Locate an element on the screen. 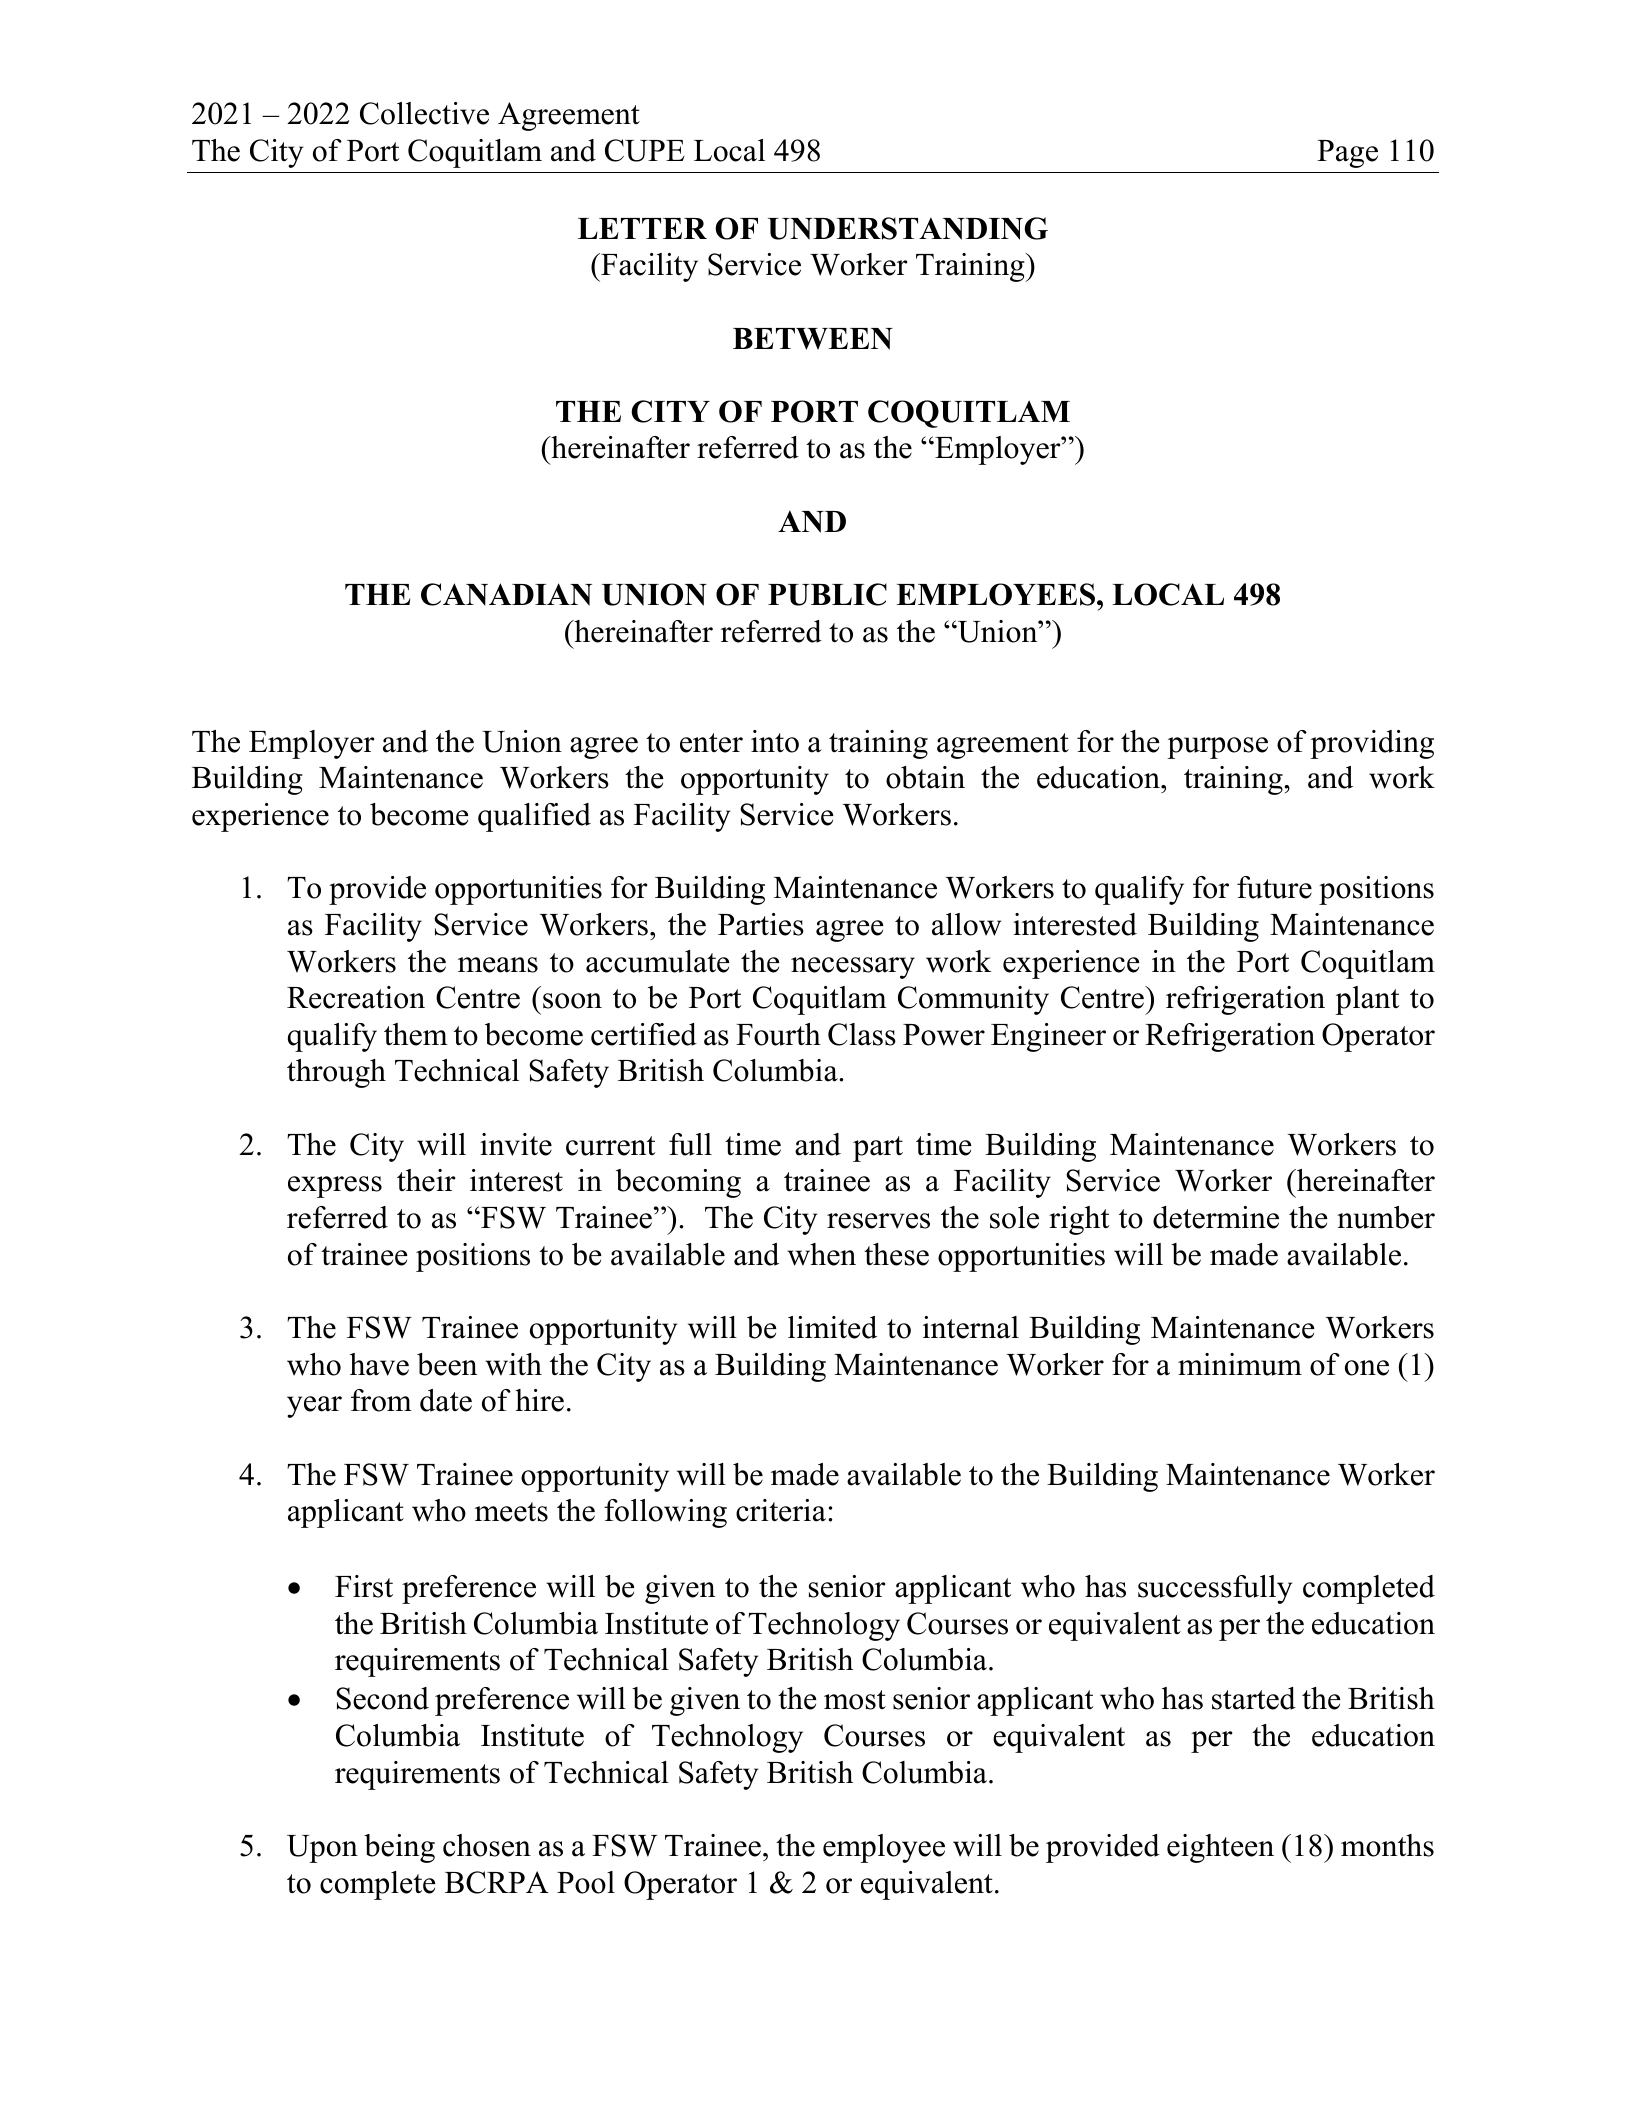  most is located at coordinates (855, 1700).
